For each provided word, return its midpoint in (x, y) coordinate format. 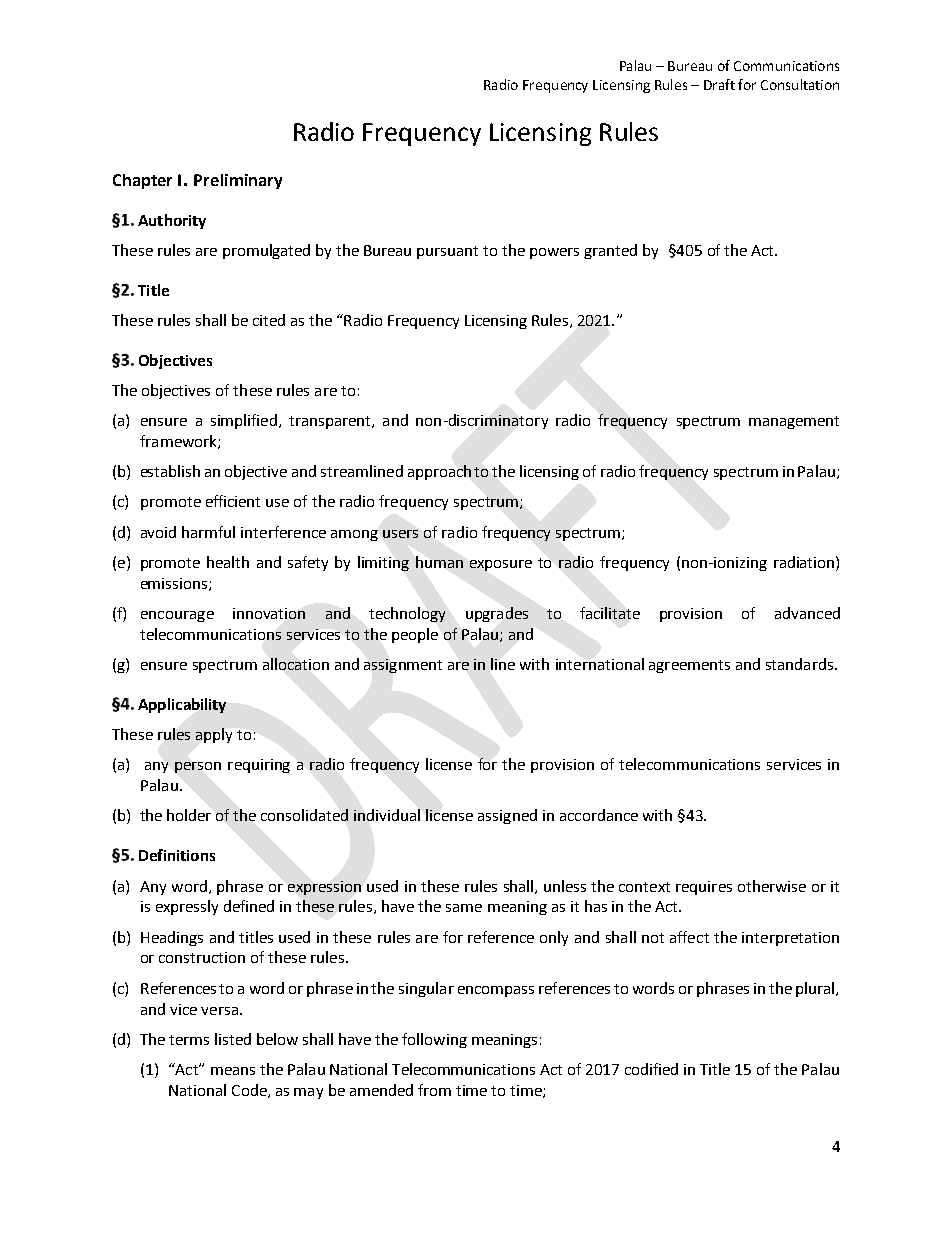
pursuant (447, 252)
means (233, 1071)
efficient (233, 501)
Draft (719, 84)
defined (249, 906)
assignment (403, 666)
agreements (689, 666)
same (464, 908)
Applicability (182, 705)
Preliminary (238, 181)
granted (610, 251)
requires (704, 888)
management (794, 422)
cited (269, 320)
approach (439, 472)
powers (554, 253)
